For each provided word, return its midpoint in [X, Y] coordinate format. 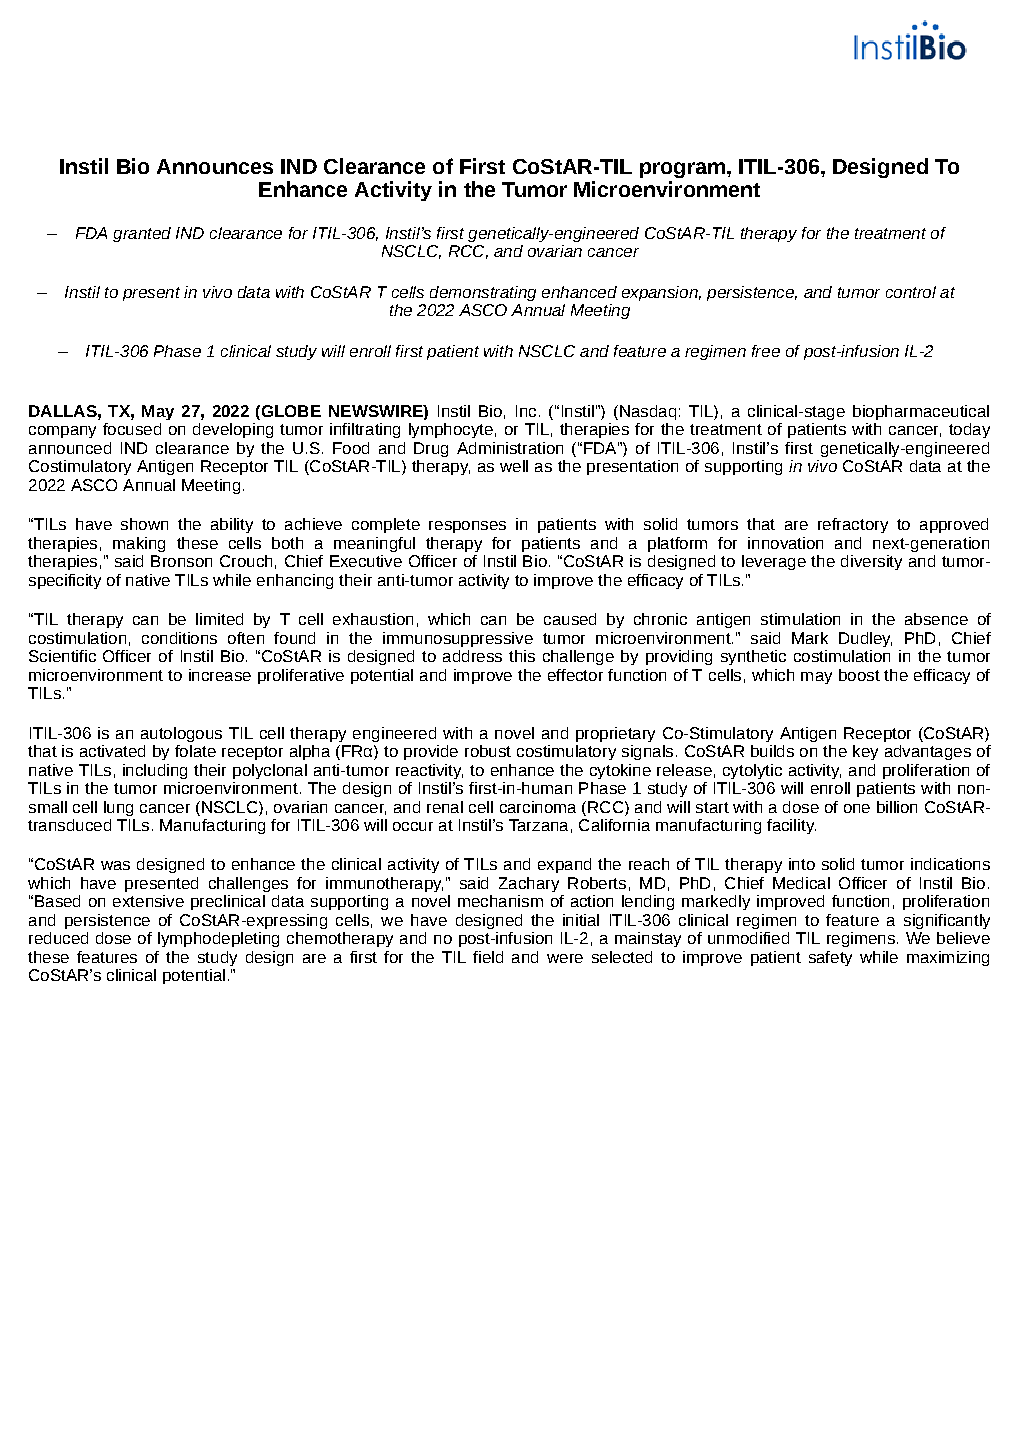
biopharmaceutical [921, 412]
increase [220, 675]
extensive [148, 901]
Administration [510, 448]
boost [859, 675]
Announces [215, 166]
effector [575, 675]
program [682, 170]
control [911, 292]
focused [132, 429]
